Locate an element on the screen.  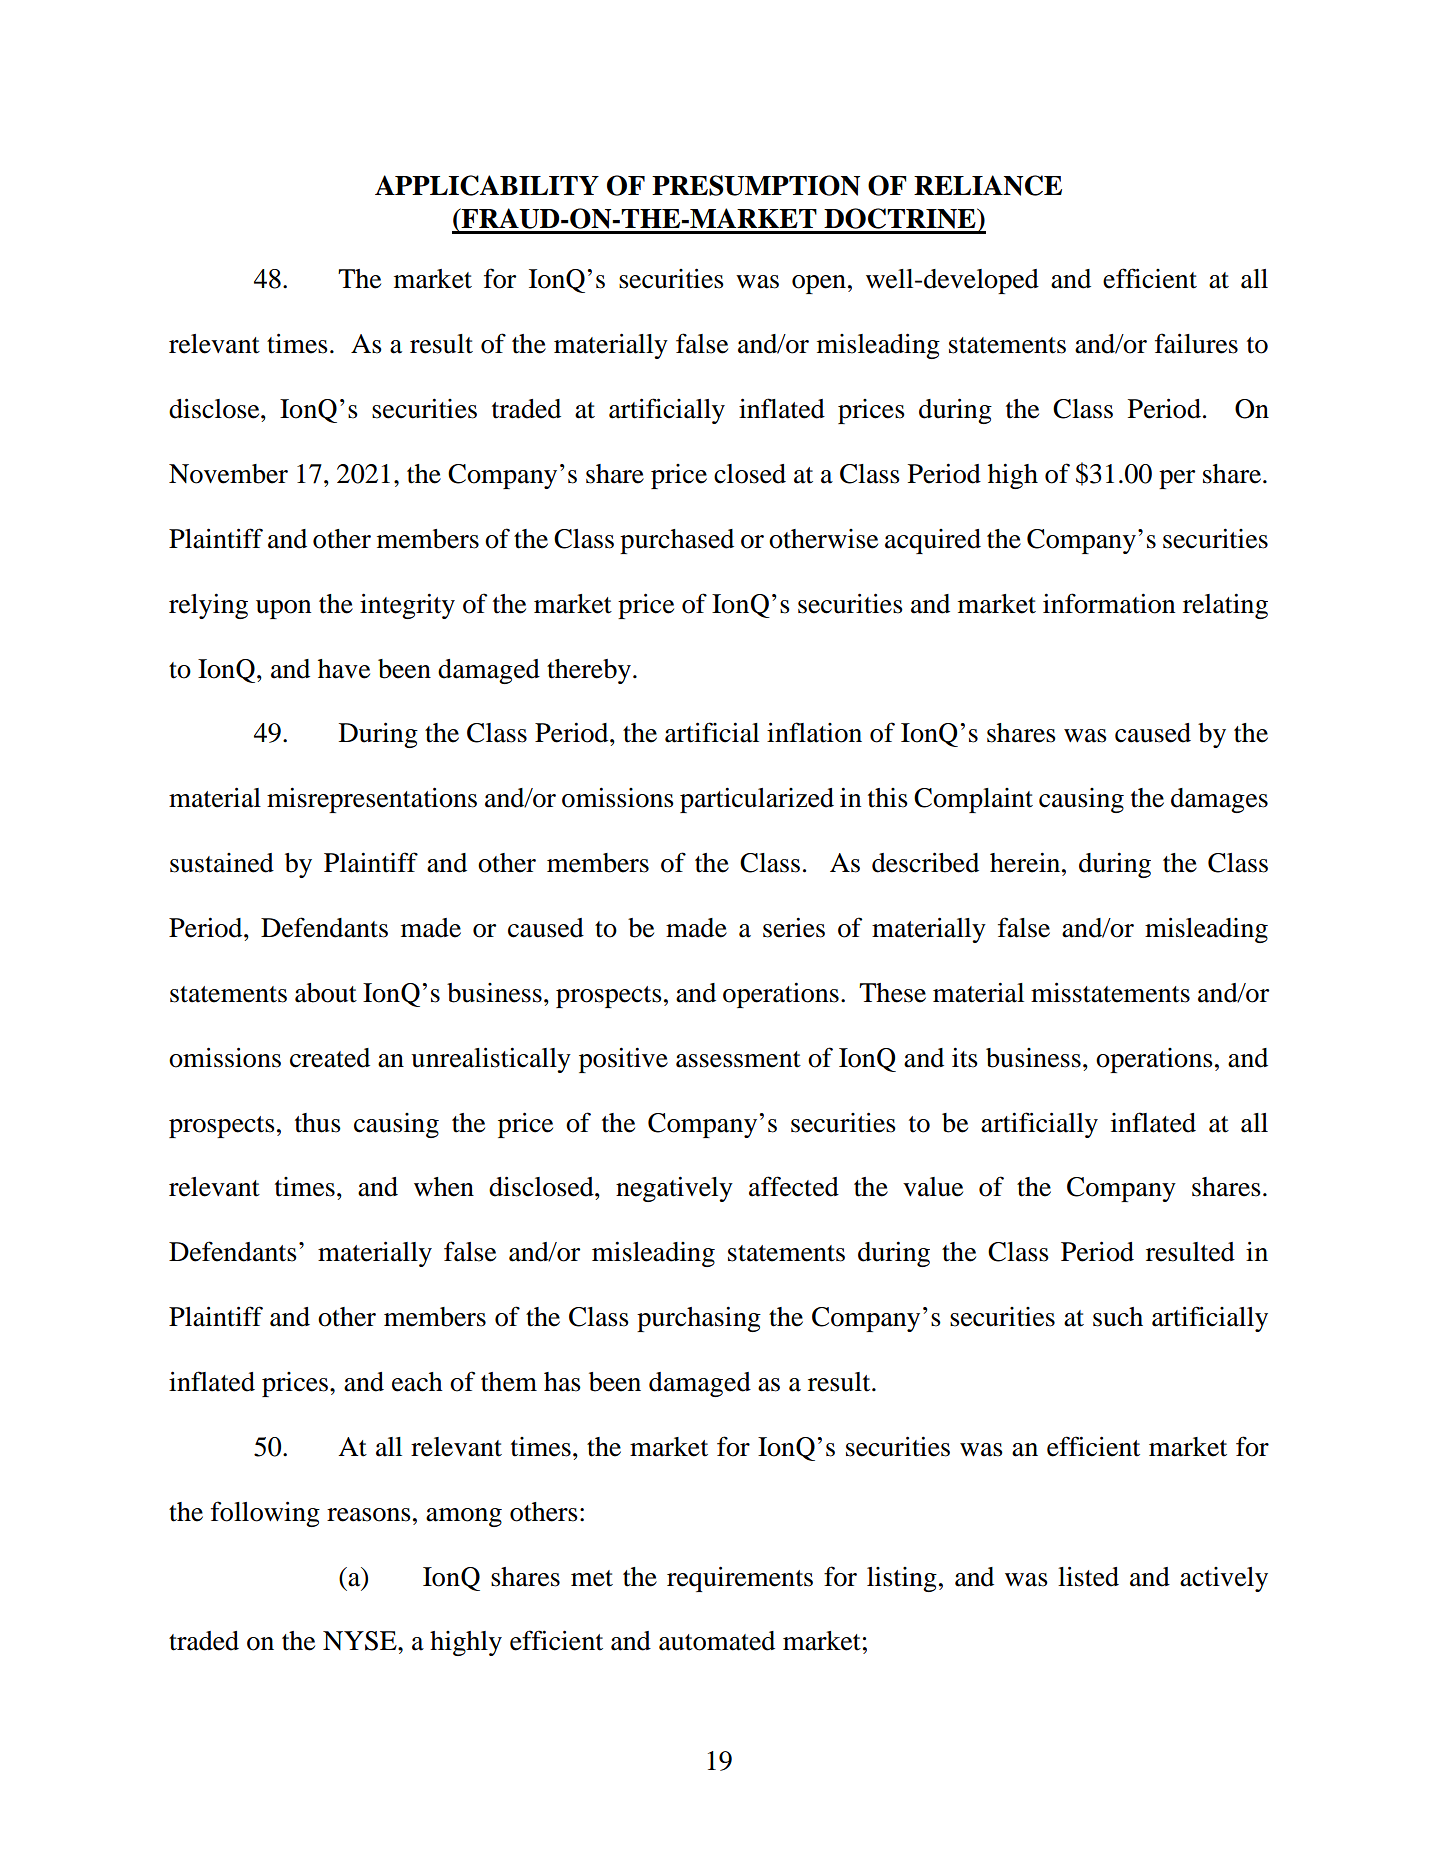
negatively is located at coordinates (674, 1189).
